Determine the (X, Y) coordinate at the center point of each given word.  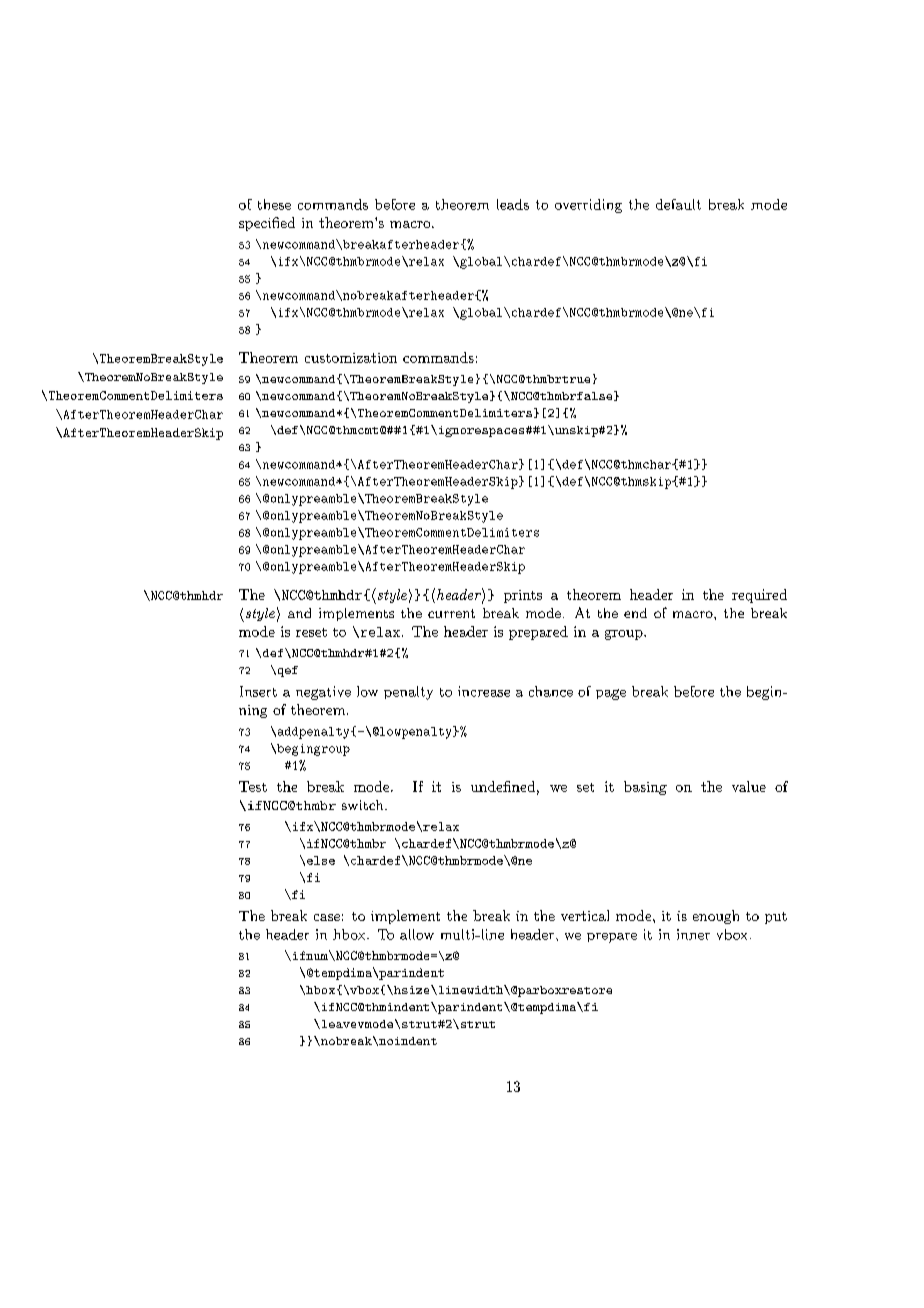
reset (311, 632)
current (451, 613)
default (678, 204)
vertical (585, 915)
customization (351, 358)
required (759, 596)
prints (523, 596)
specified (267, 224)
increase (484, 691)
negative (323, 693)
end (635, 613)
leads (513, 204)
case (327, 917)
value (749, 786)
